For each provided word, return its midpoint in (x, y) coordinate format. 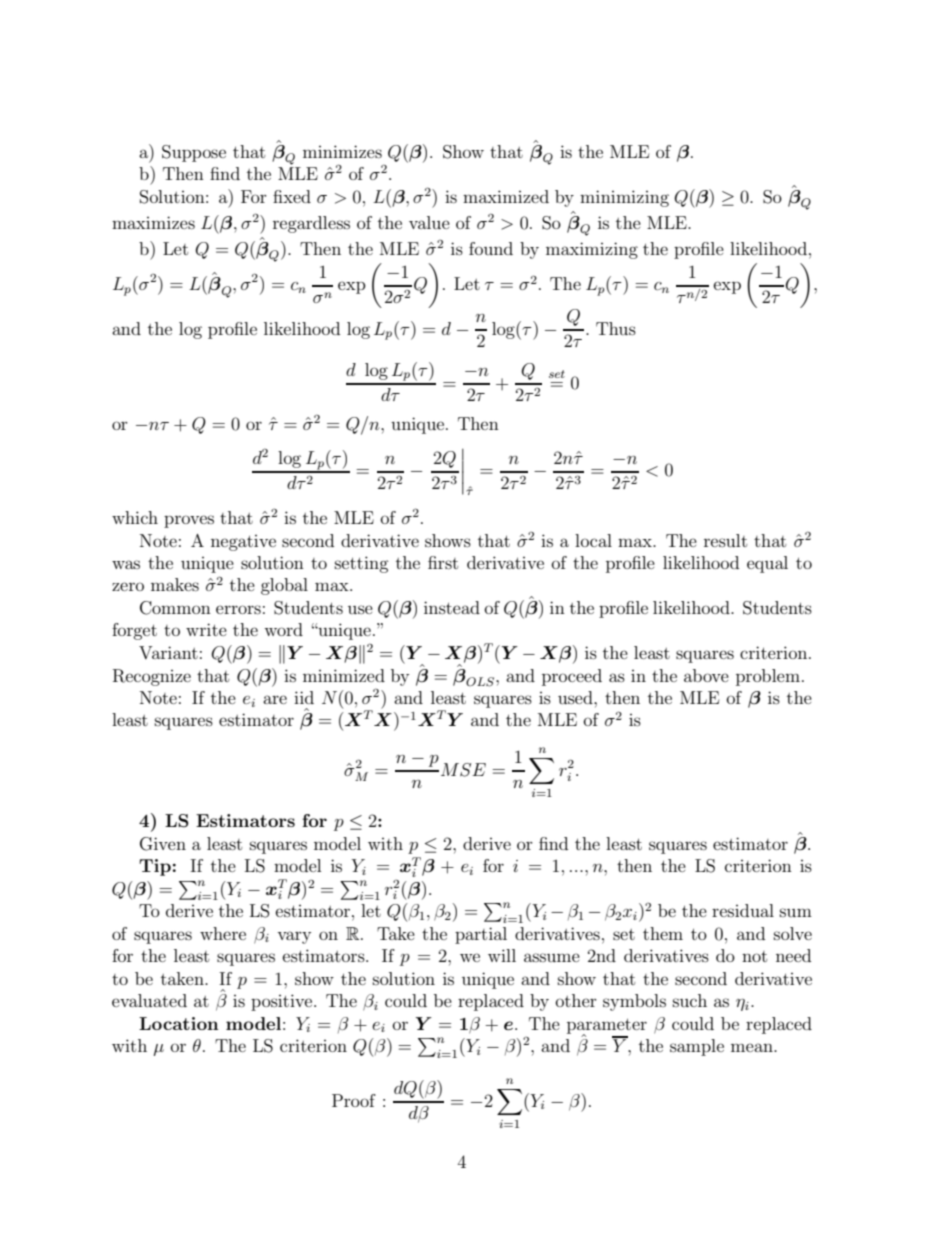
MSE (463, 770)
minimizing (624, 198)
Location (179, 1023)
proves (189, 521)
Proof (354, 1100)
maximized (506, 196)
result (725, 540)
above (706, 675)
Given (163, 844)
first (443, 562)
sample (697, 1047)
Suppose (194, 153)
